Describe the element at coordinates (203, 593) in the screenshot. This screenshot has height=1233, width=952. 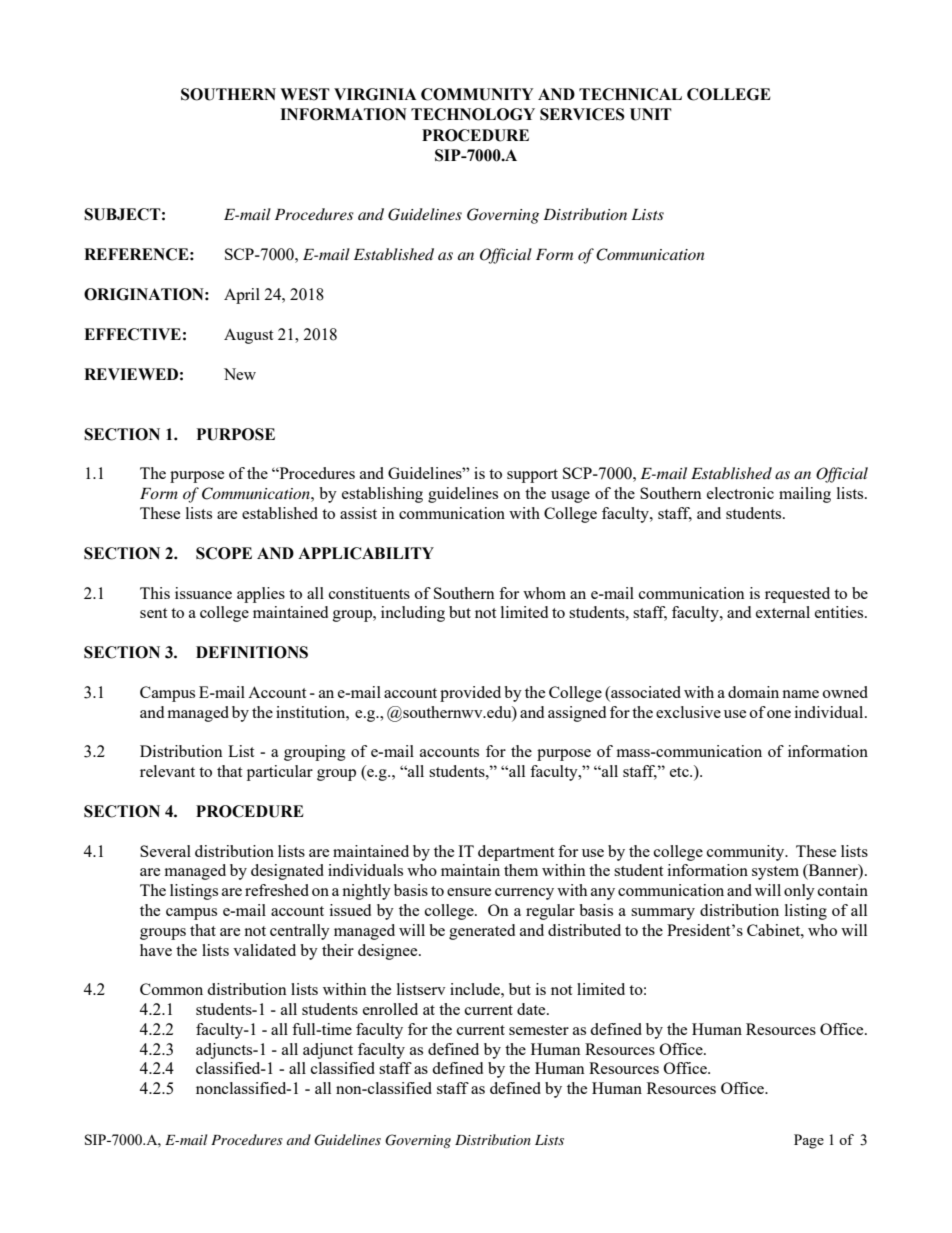
I see `issuance` at that location.
